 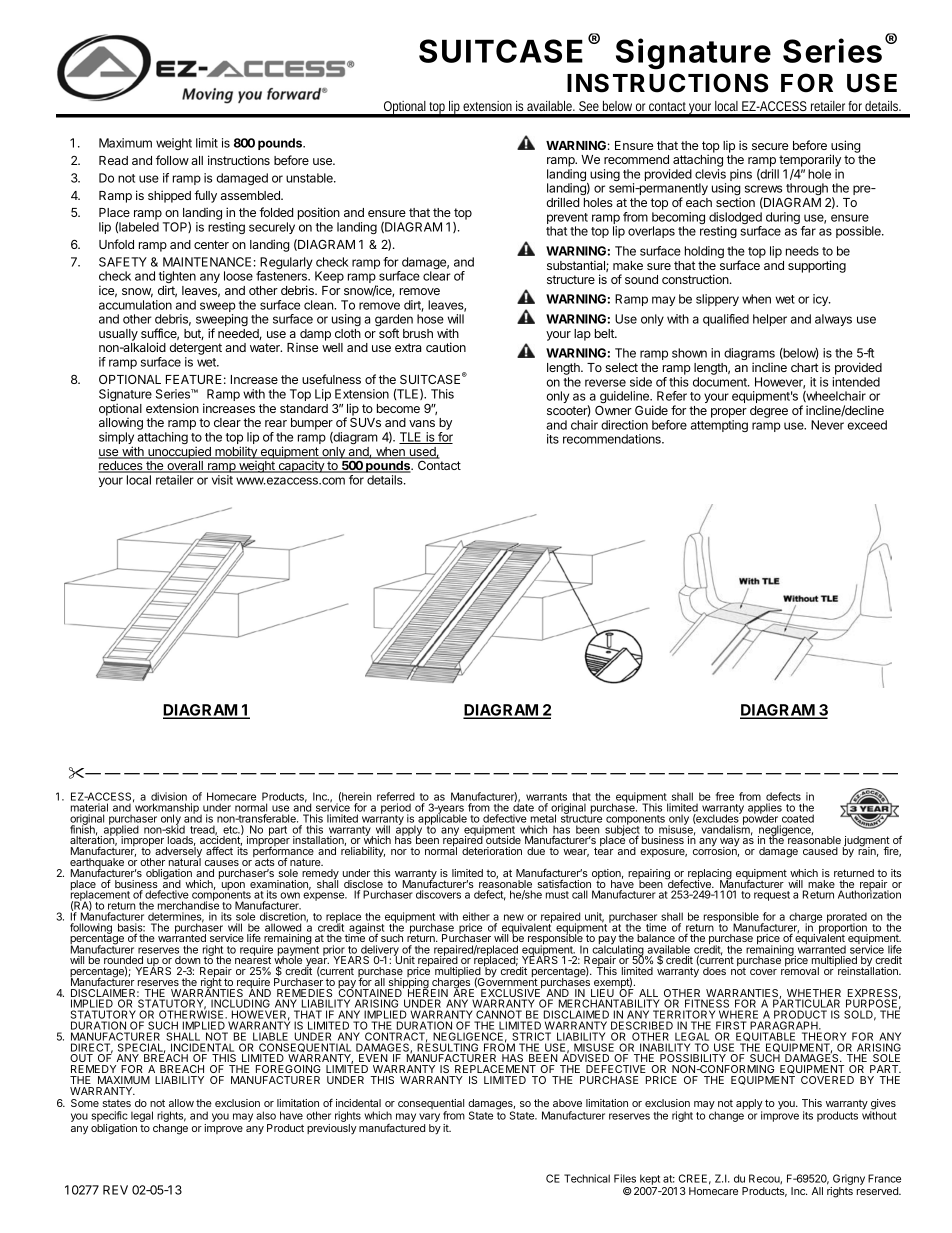 What do you see at coordinates (429, 1119) in the document?
I see `vary` at bounding box center [429, 1119].
